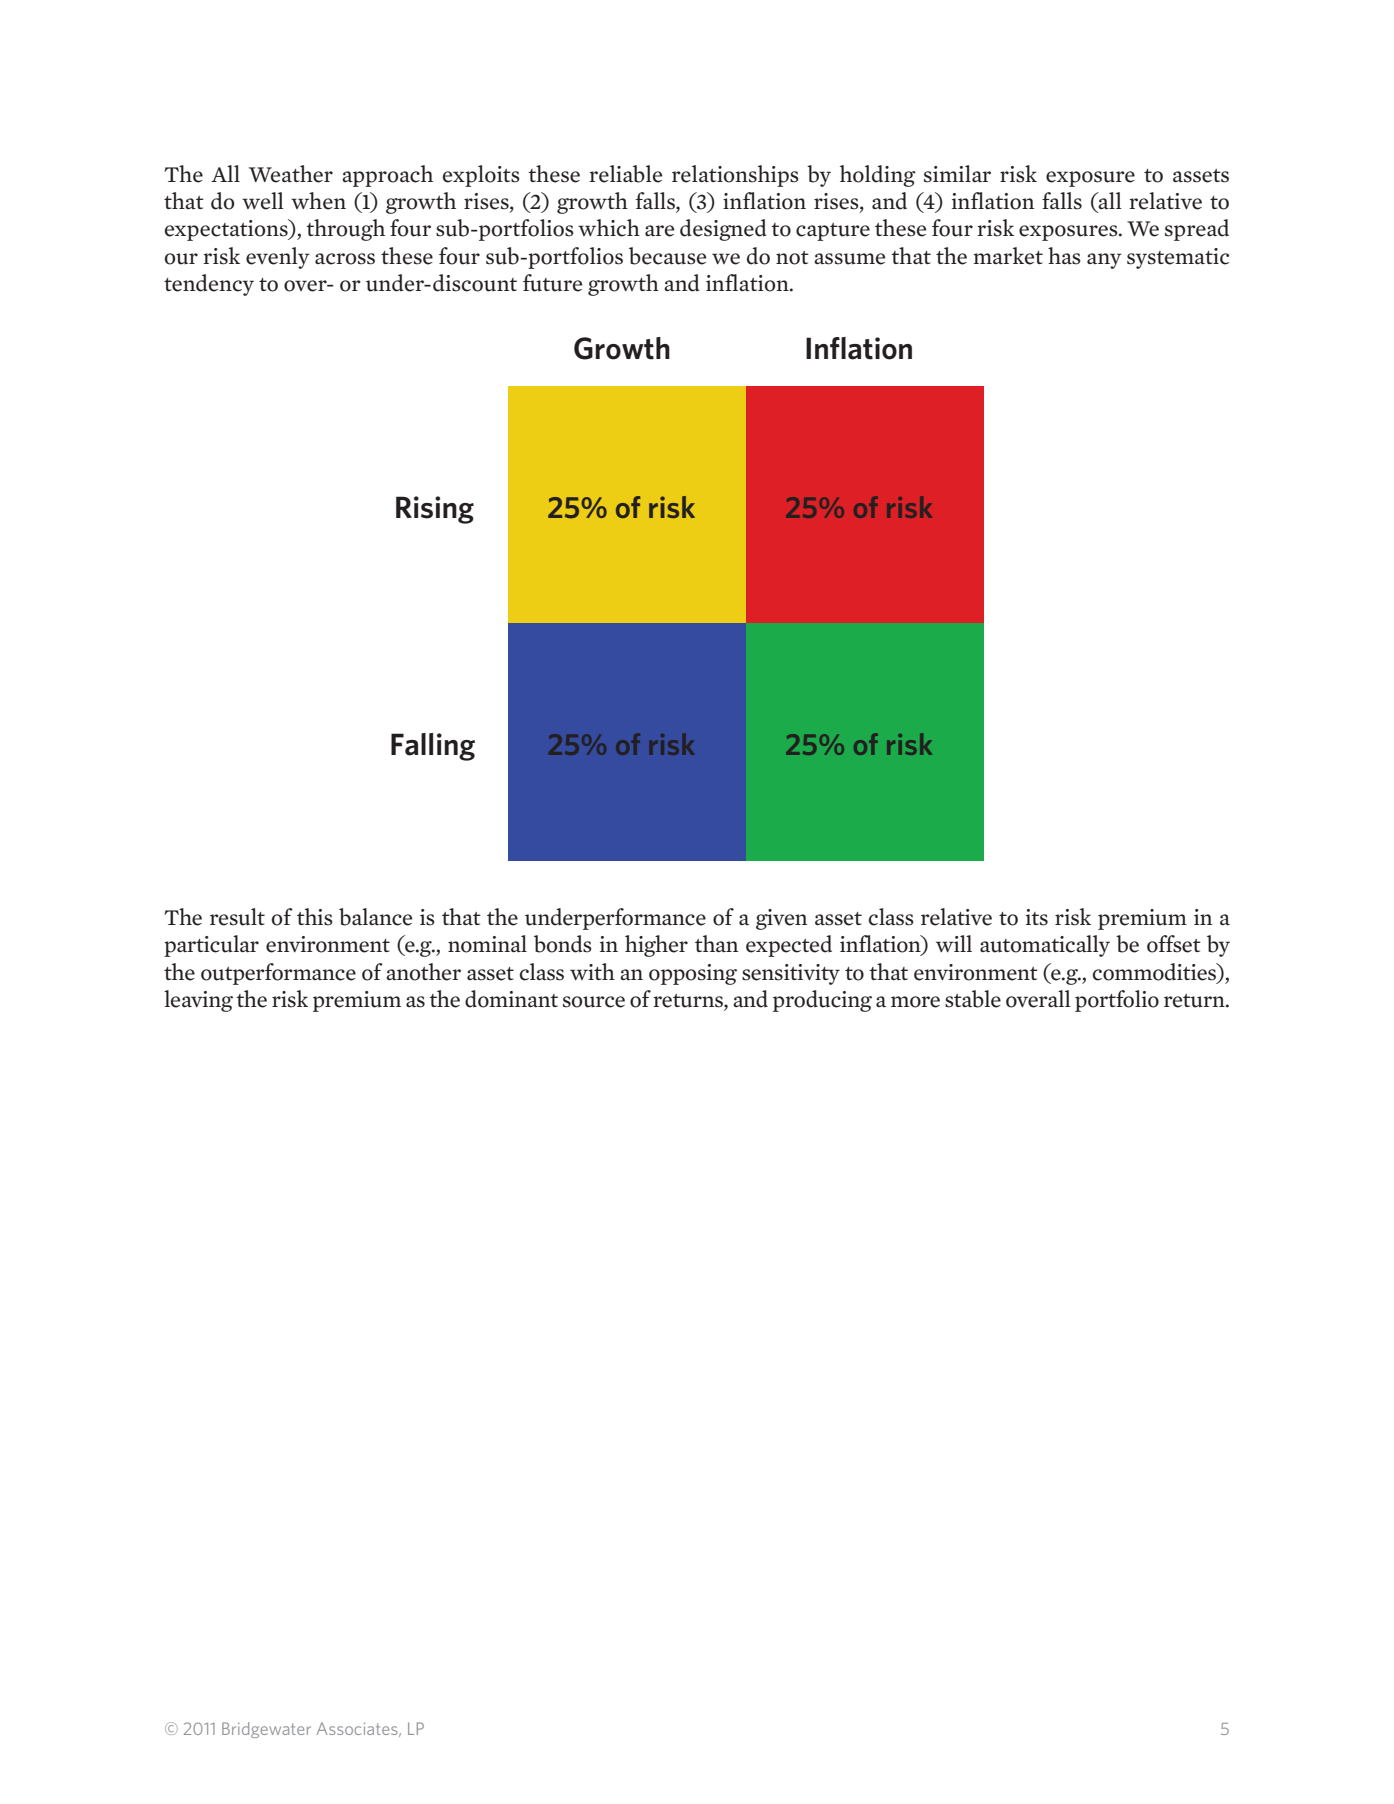  What do you see at coordinates (594, 1002) in the screenshot?
I see `source` at bounding box center [594, 1002].
